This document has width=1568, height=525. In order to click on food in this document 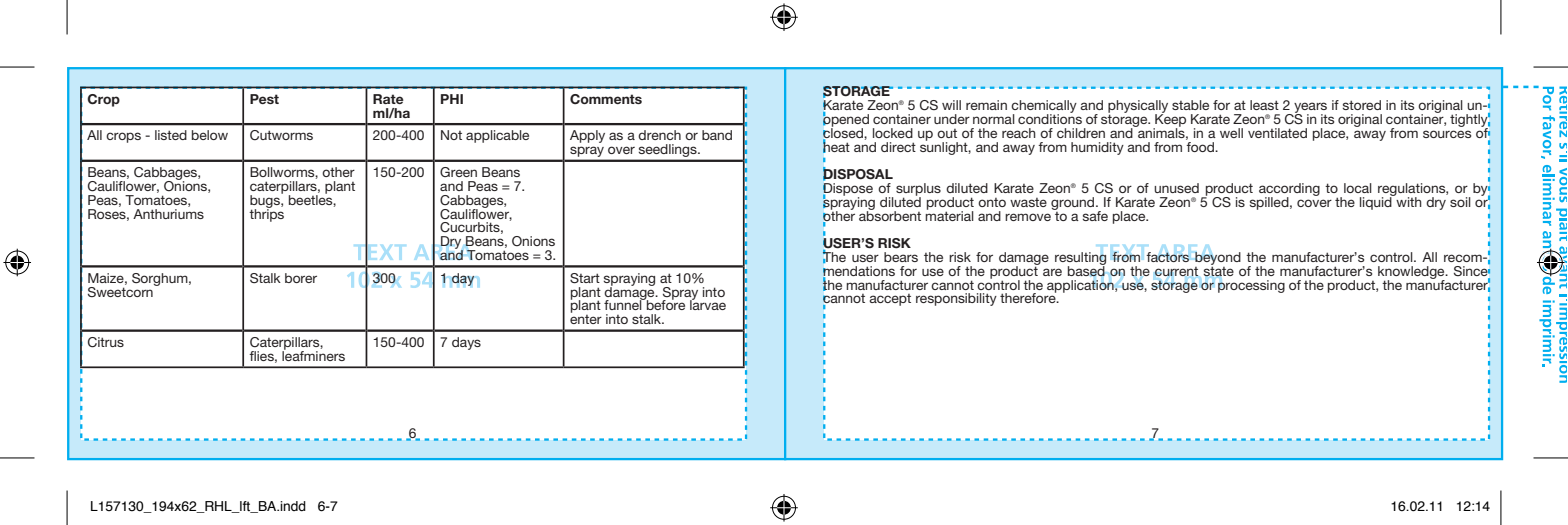, I will do `click(1201, 145)`.
